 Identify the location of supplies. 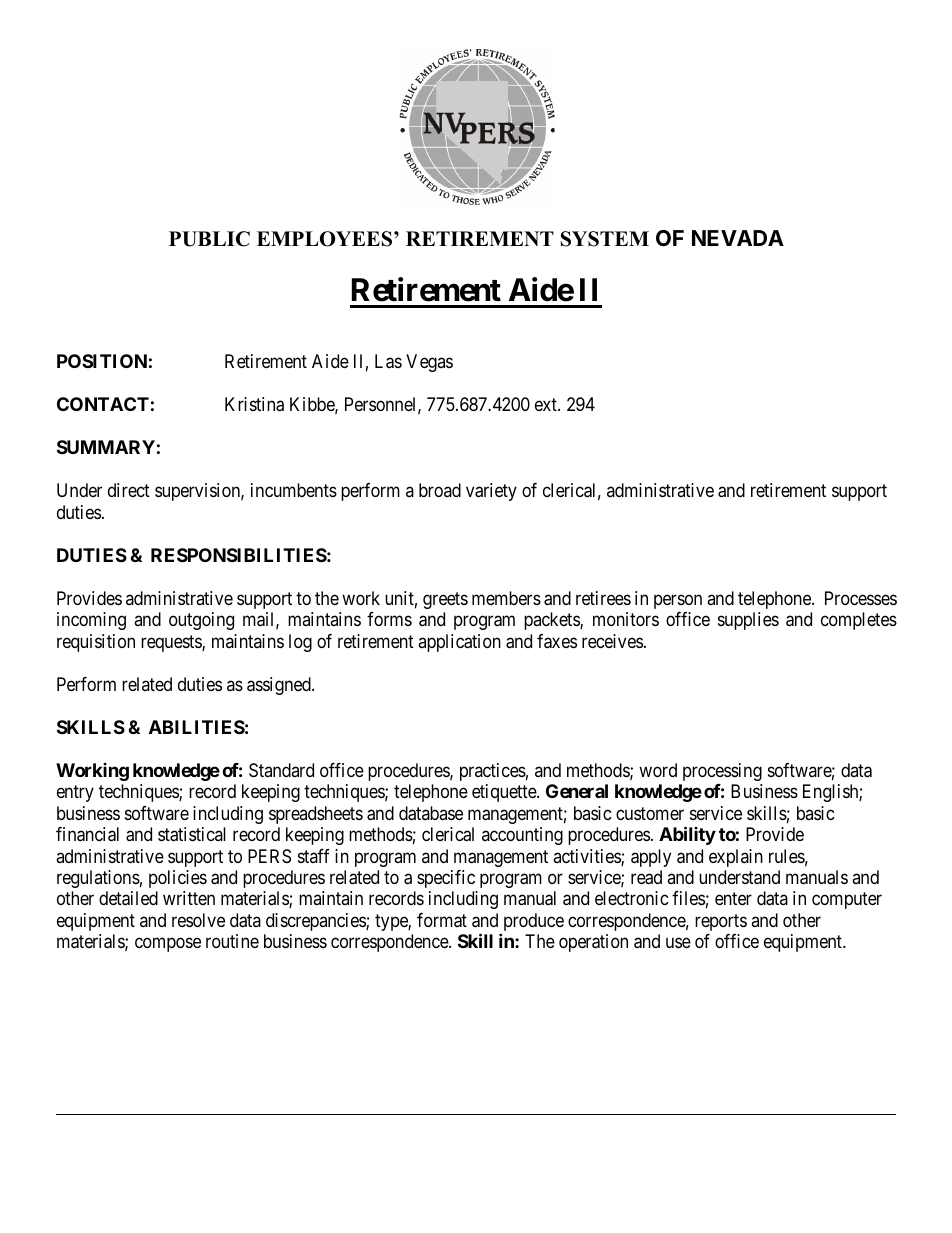
(748, 621).
